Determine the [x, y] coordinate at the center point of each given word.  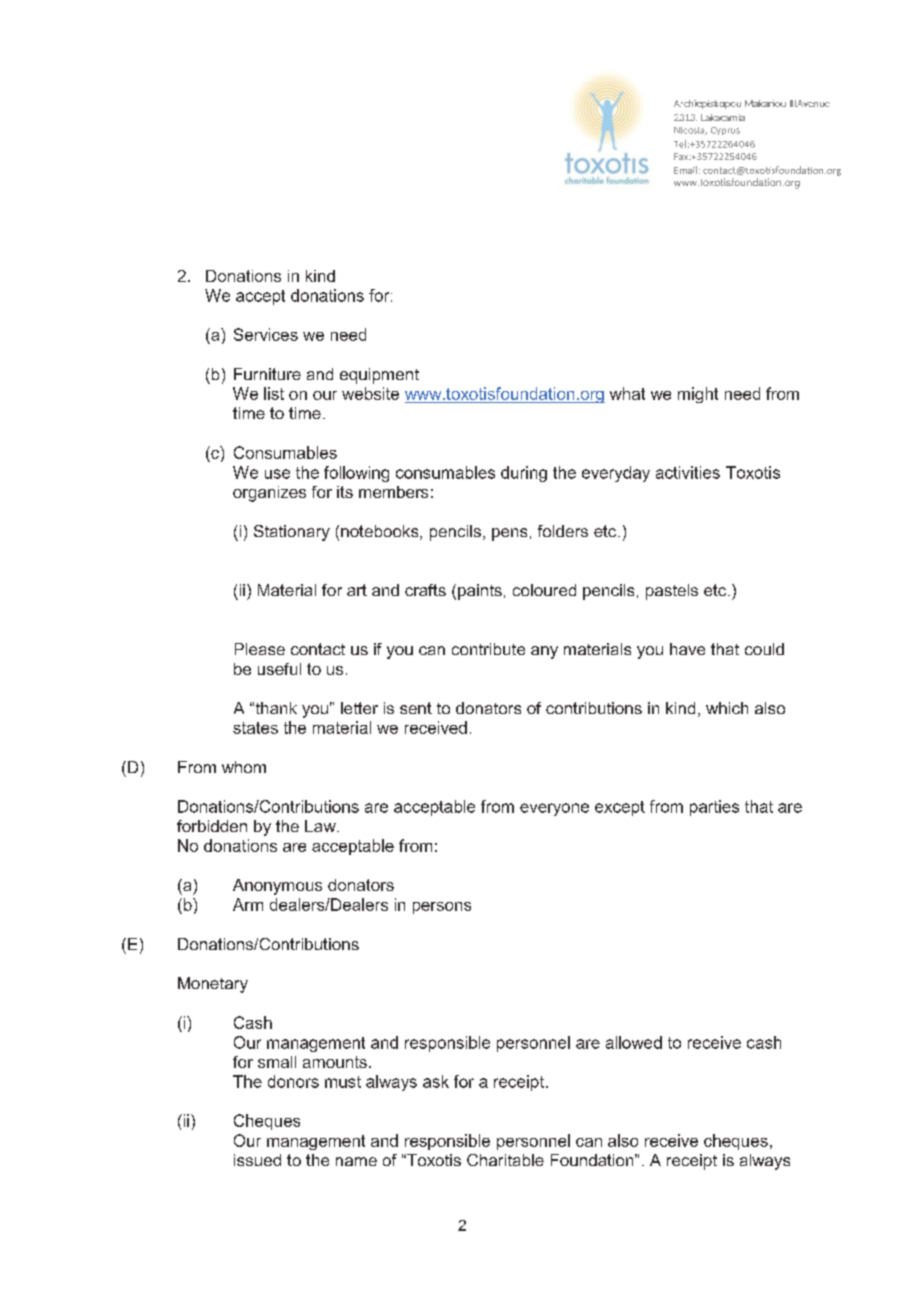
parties [714, 808]
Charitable [505, 1160]
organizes [269, 494]
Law [321, 826]
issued [257, 1160]
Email [685, 170]
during [524, 474]
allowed [634, 1042]
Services [266, 334]
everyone [554, 809]
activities [688, 472]
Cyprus [725, 131]
